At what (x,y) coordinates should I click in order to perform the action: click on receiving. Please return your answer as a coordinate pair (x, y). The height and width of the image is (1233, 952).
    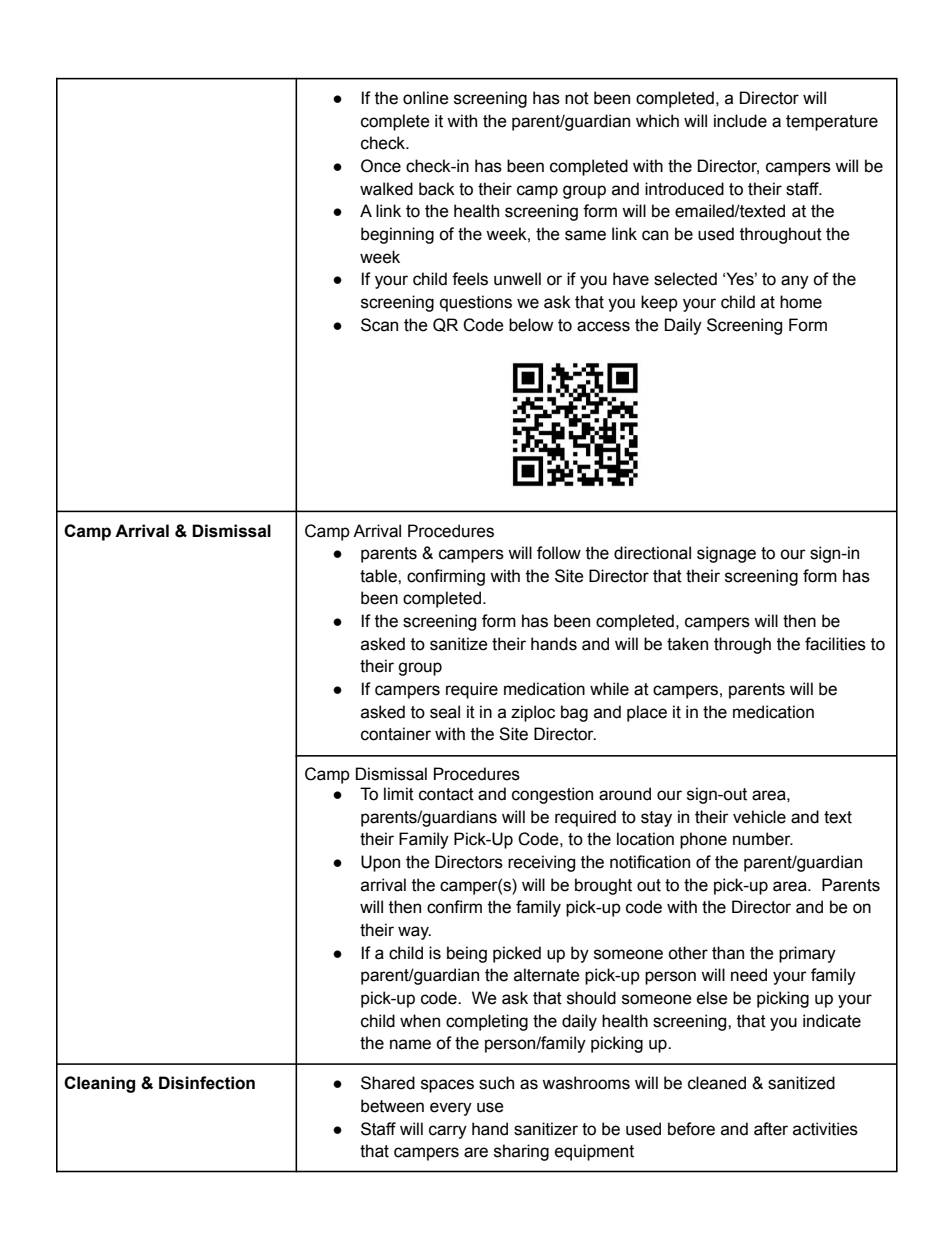
    Looking at the image, I should click on (541, 863).
